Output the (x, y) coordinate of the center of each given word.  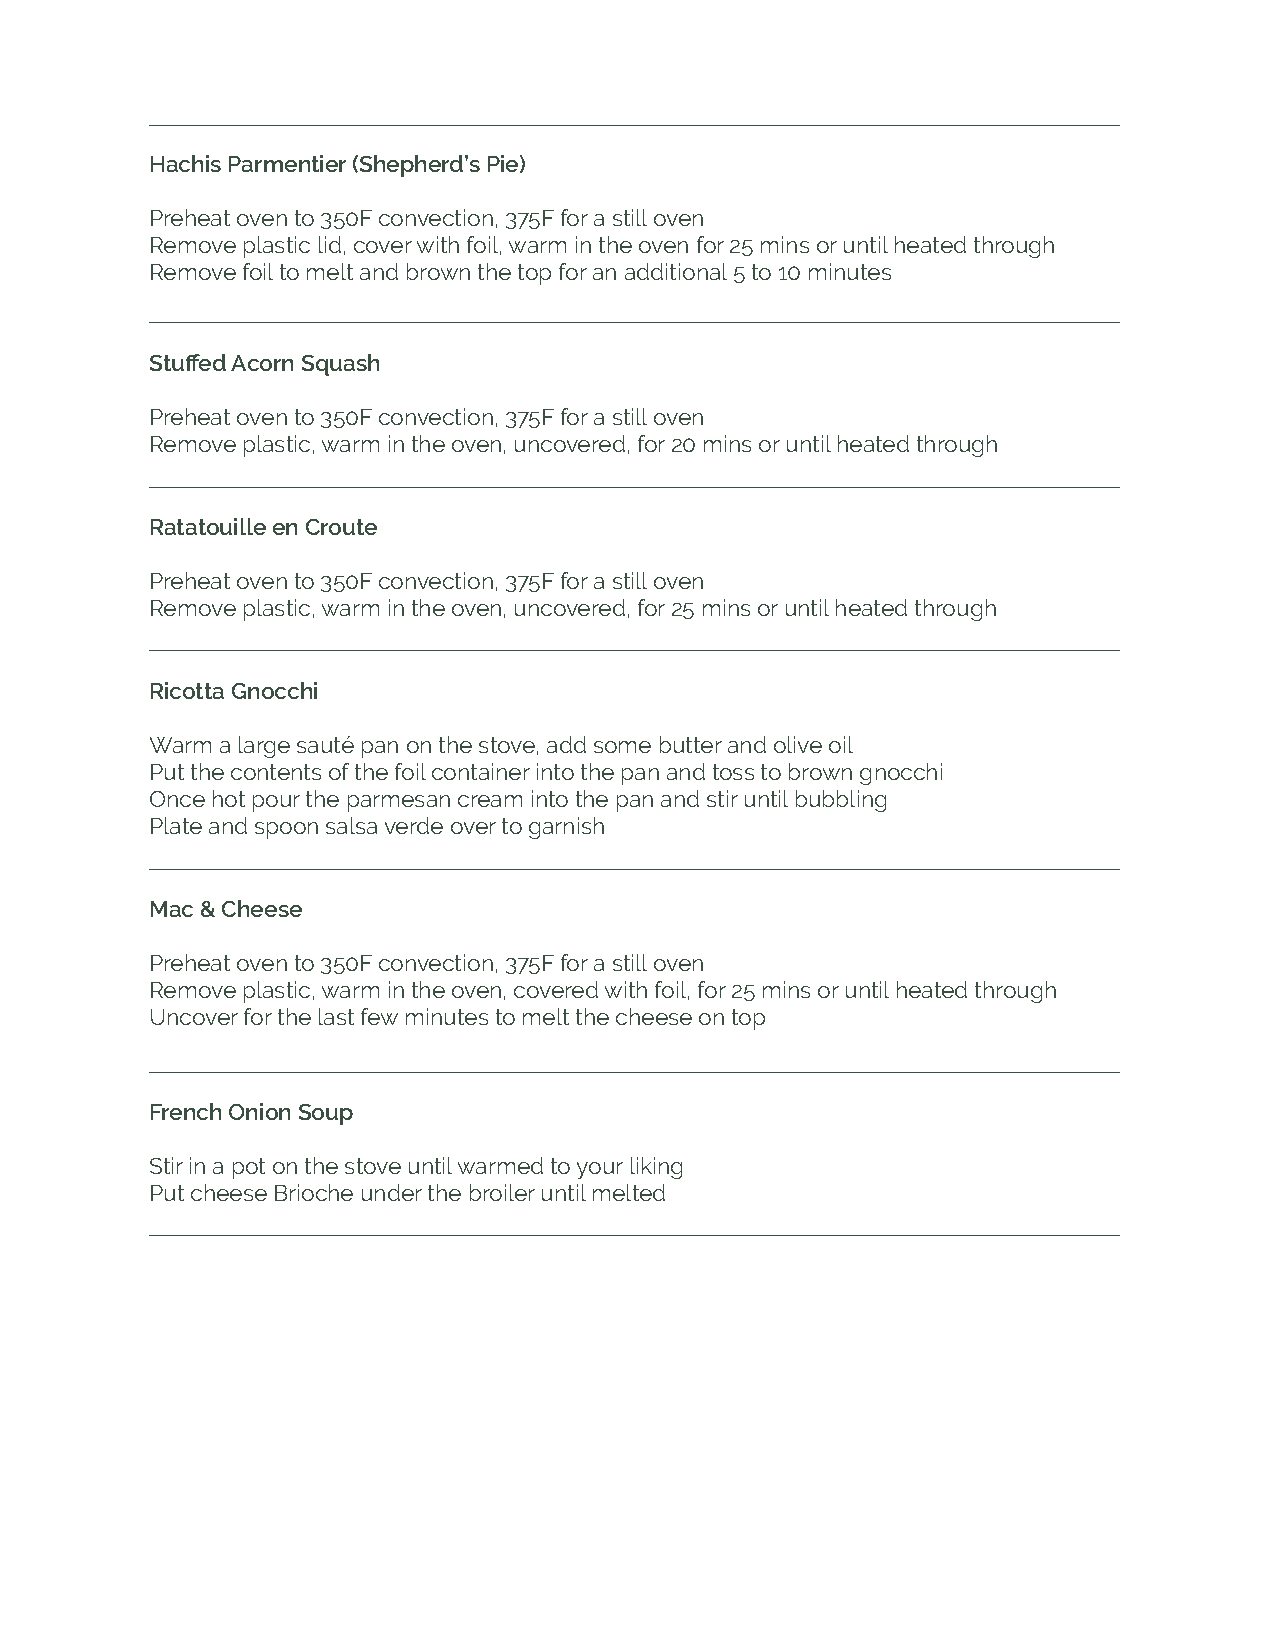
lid (330, 244)
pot (249, 1168)
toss (733, 772)
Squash (340, 365)
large (264, 747)
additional (676, 271)
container (481, 771)
